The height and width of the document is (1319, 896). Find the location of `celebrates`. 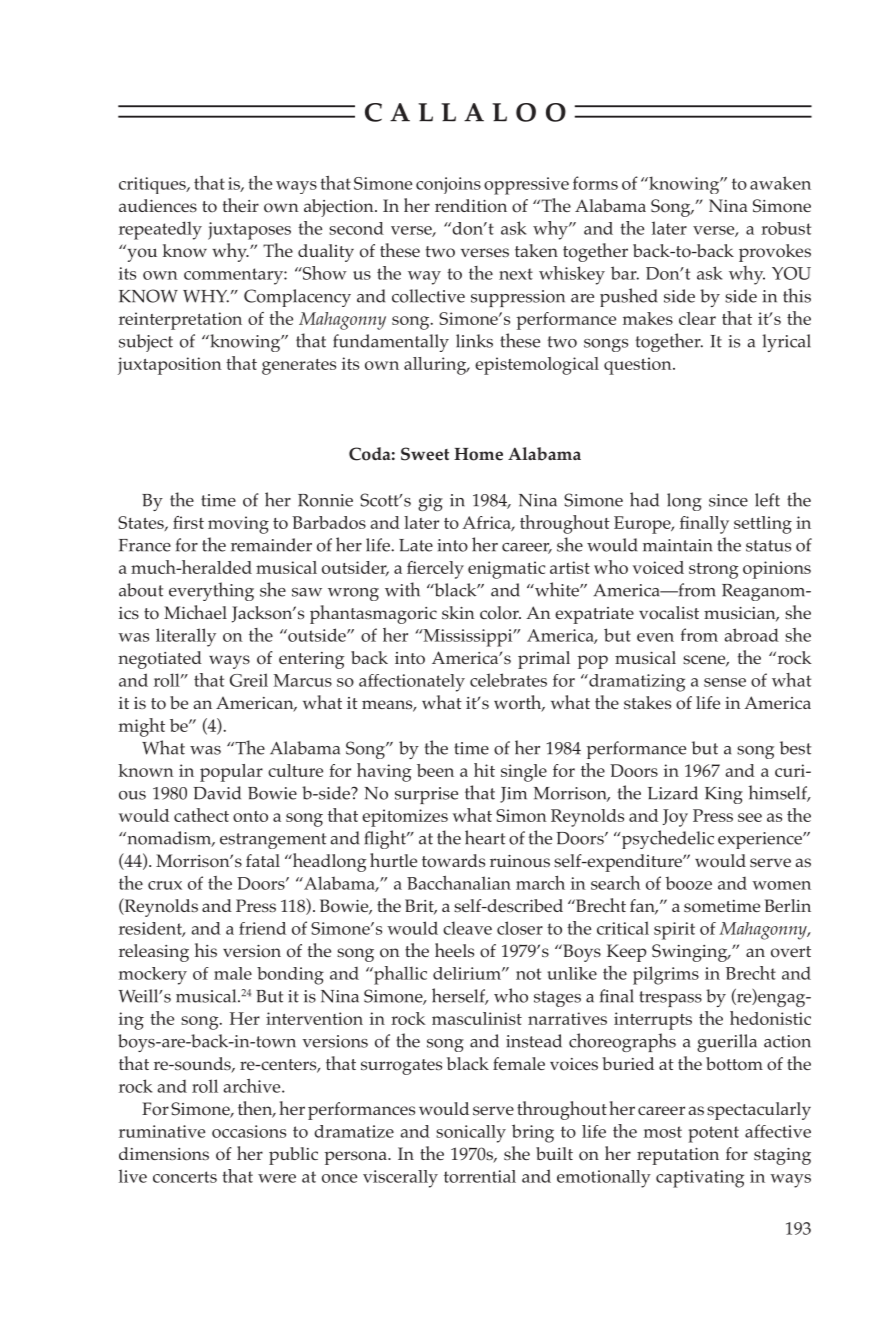

celebrates is located at coordinates (508, 680).
